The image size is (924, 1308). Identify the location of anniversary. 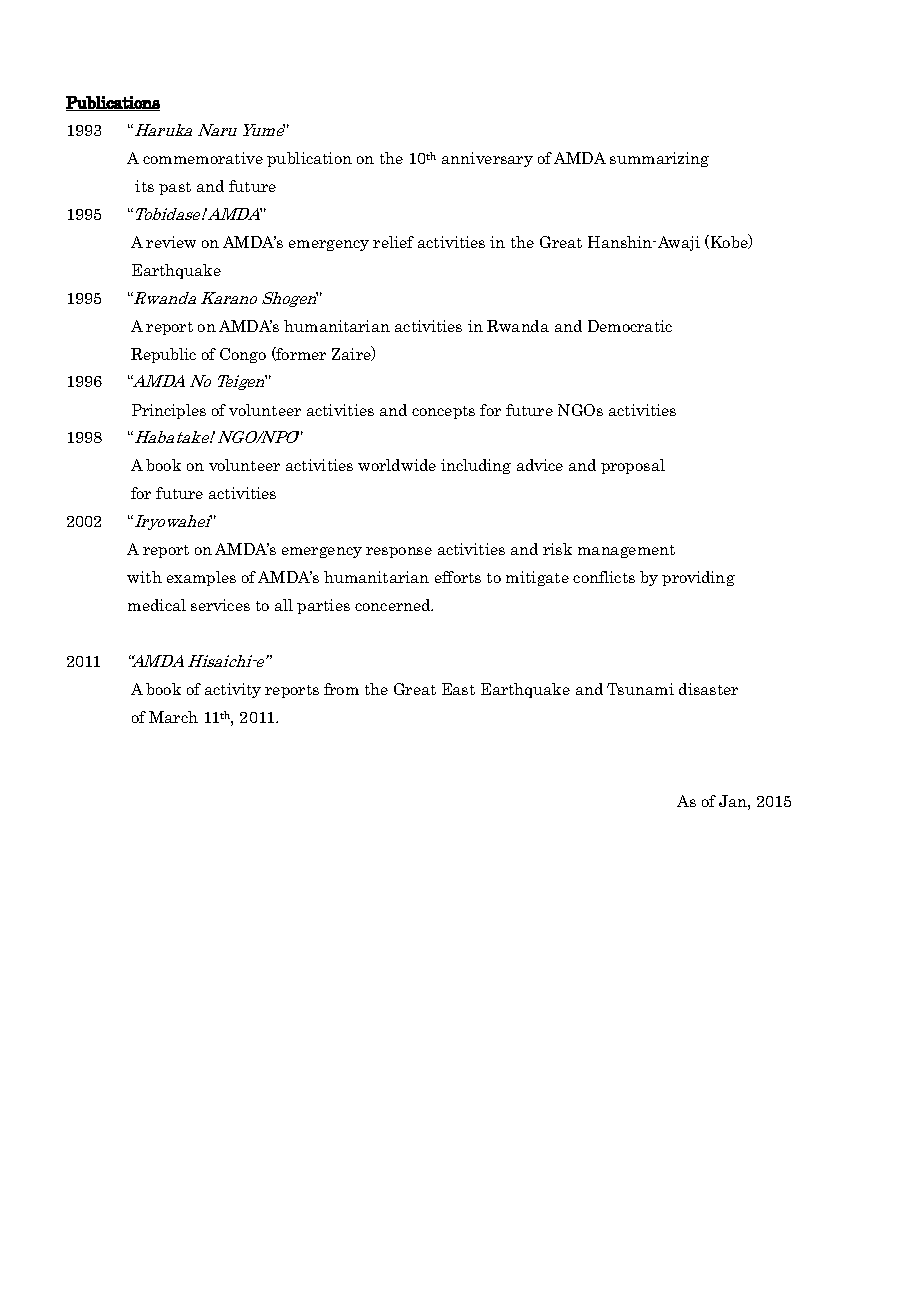
(487, 159).
